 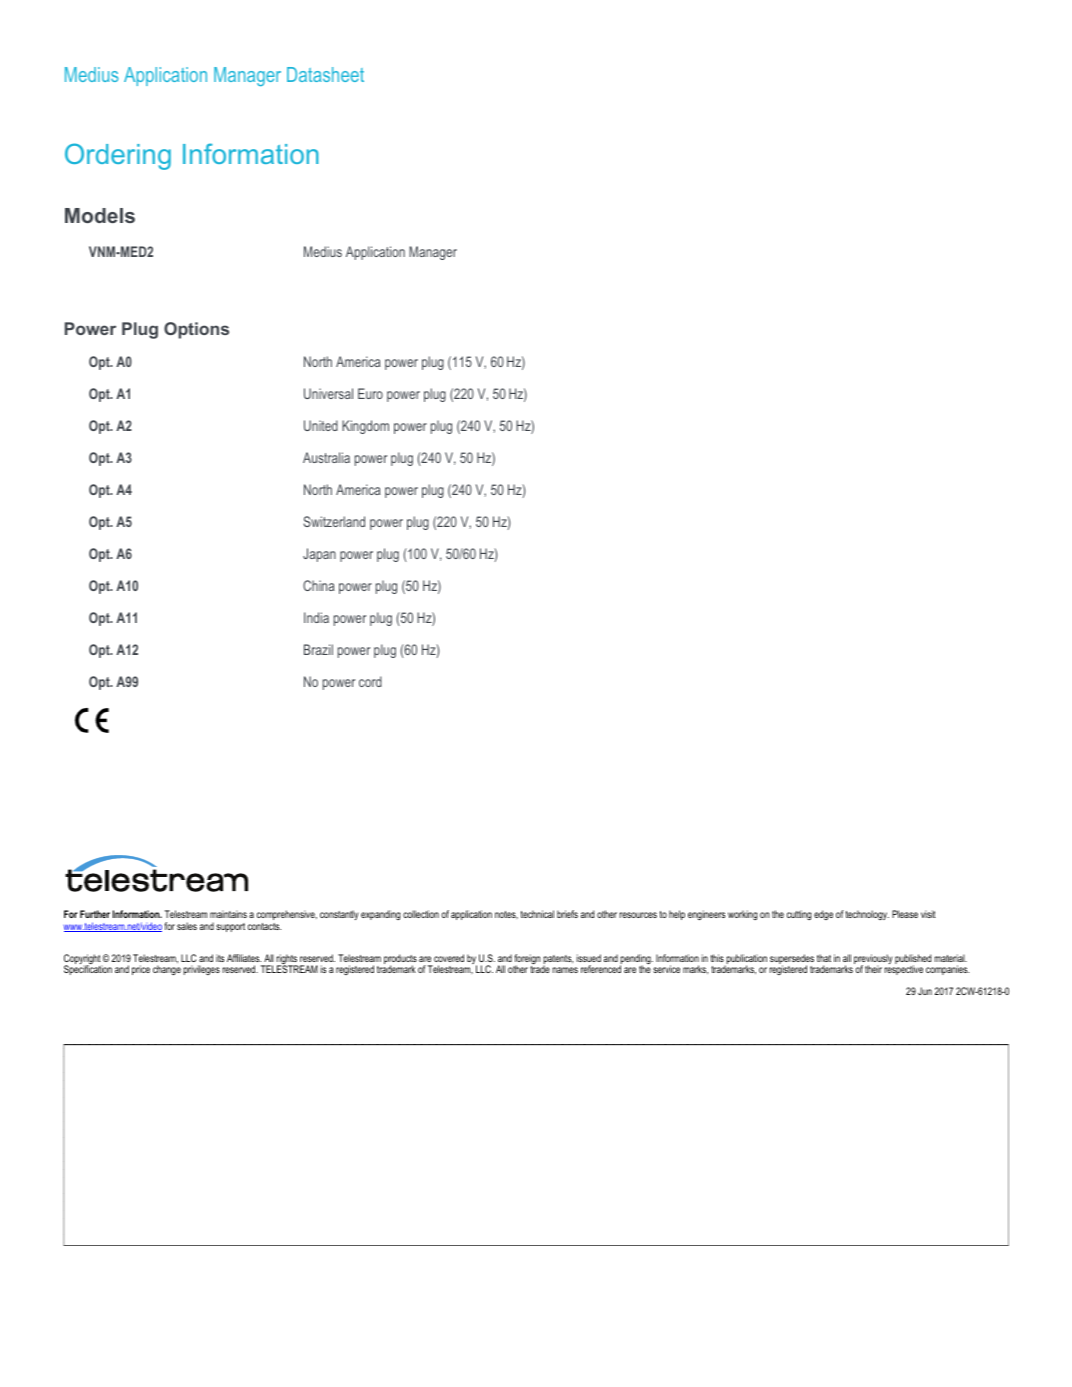 I want to click on Euro, so click(x=370, y=393).
